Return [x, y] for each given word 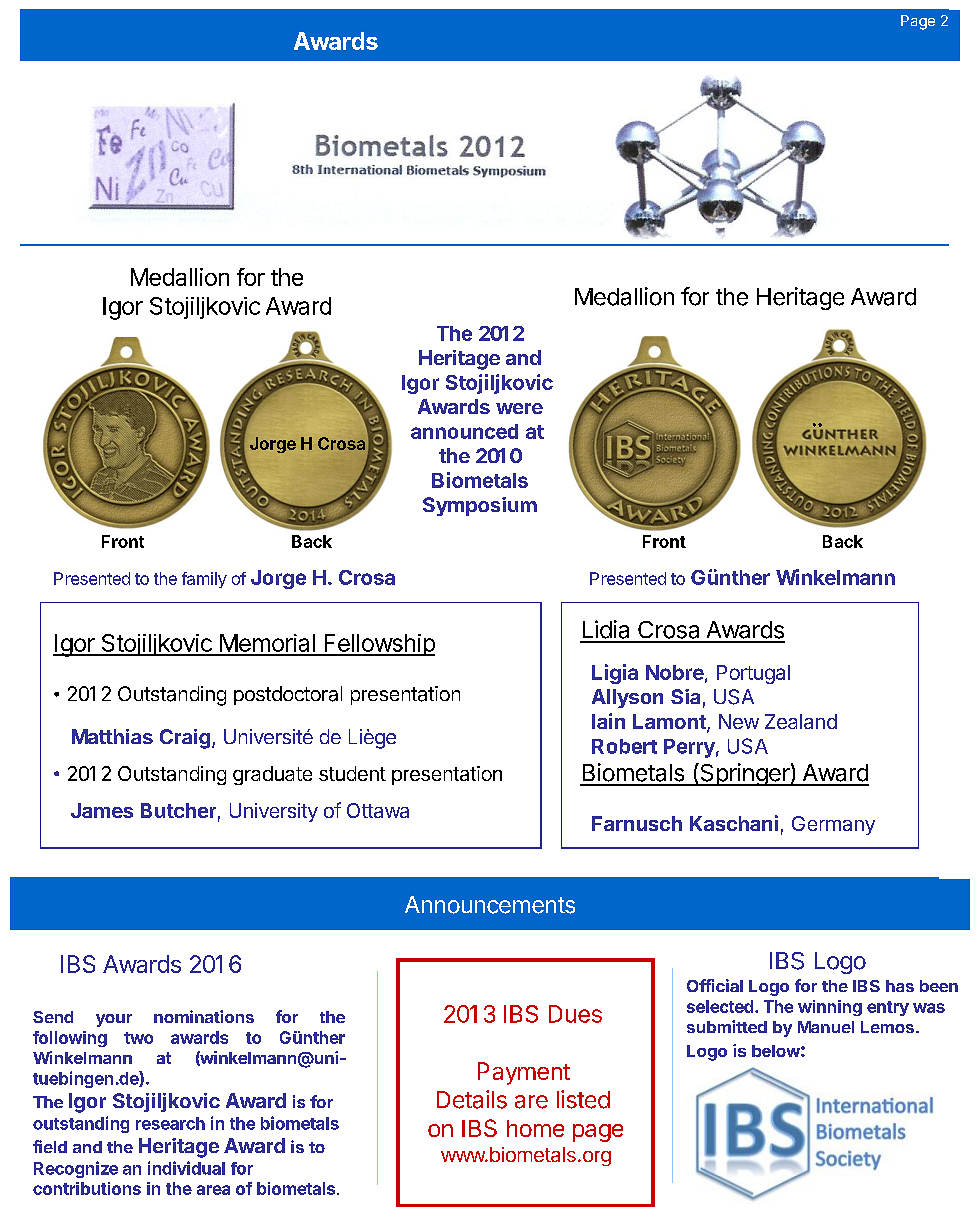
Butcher [178, 810]
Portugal [753, 674]
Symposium [480, 506]
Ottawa [378, 810]
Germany [833, 825]
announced [464, 431]
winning [830, 1008]
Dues [575, 1014]
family [204, 580]
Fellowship [378, 645]
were [519, 408]
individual [186, 1168]
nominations [204, 1016]
